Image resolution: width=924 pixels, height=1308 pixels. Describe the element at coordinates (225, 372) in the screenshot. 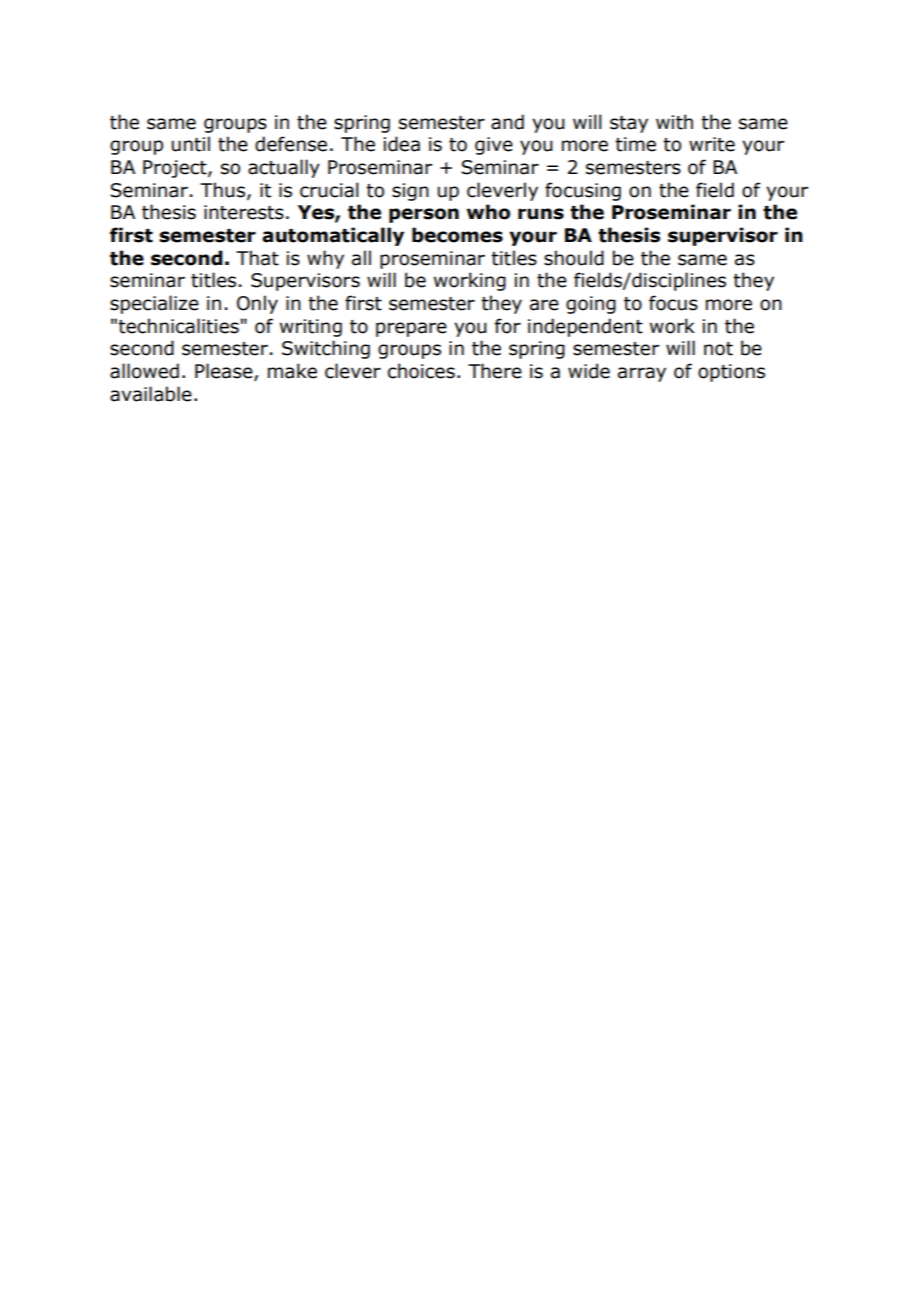

I see `Please` at that location.
